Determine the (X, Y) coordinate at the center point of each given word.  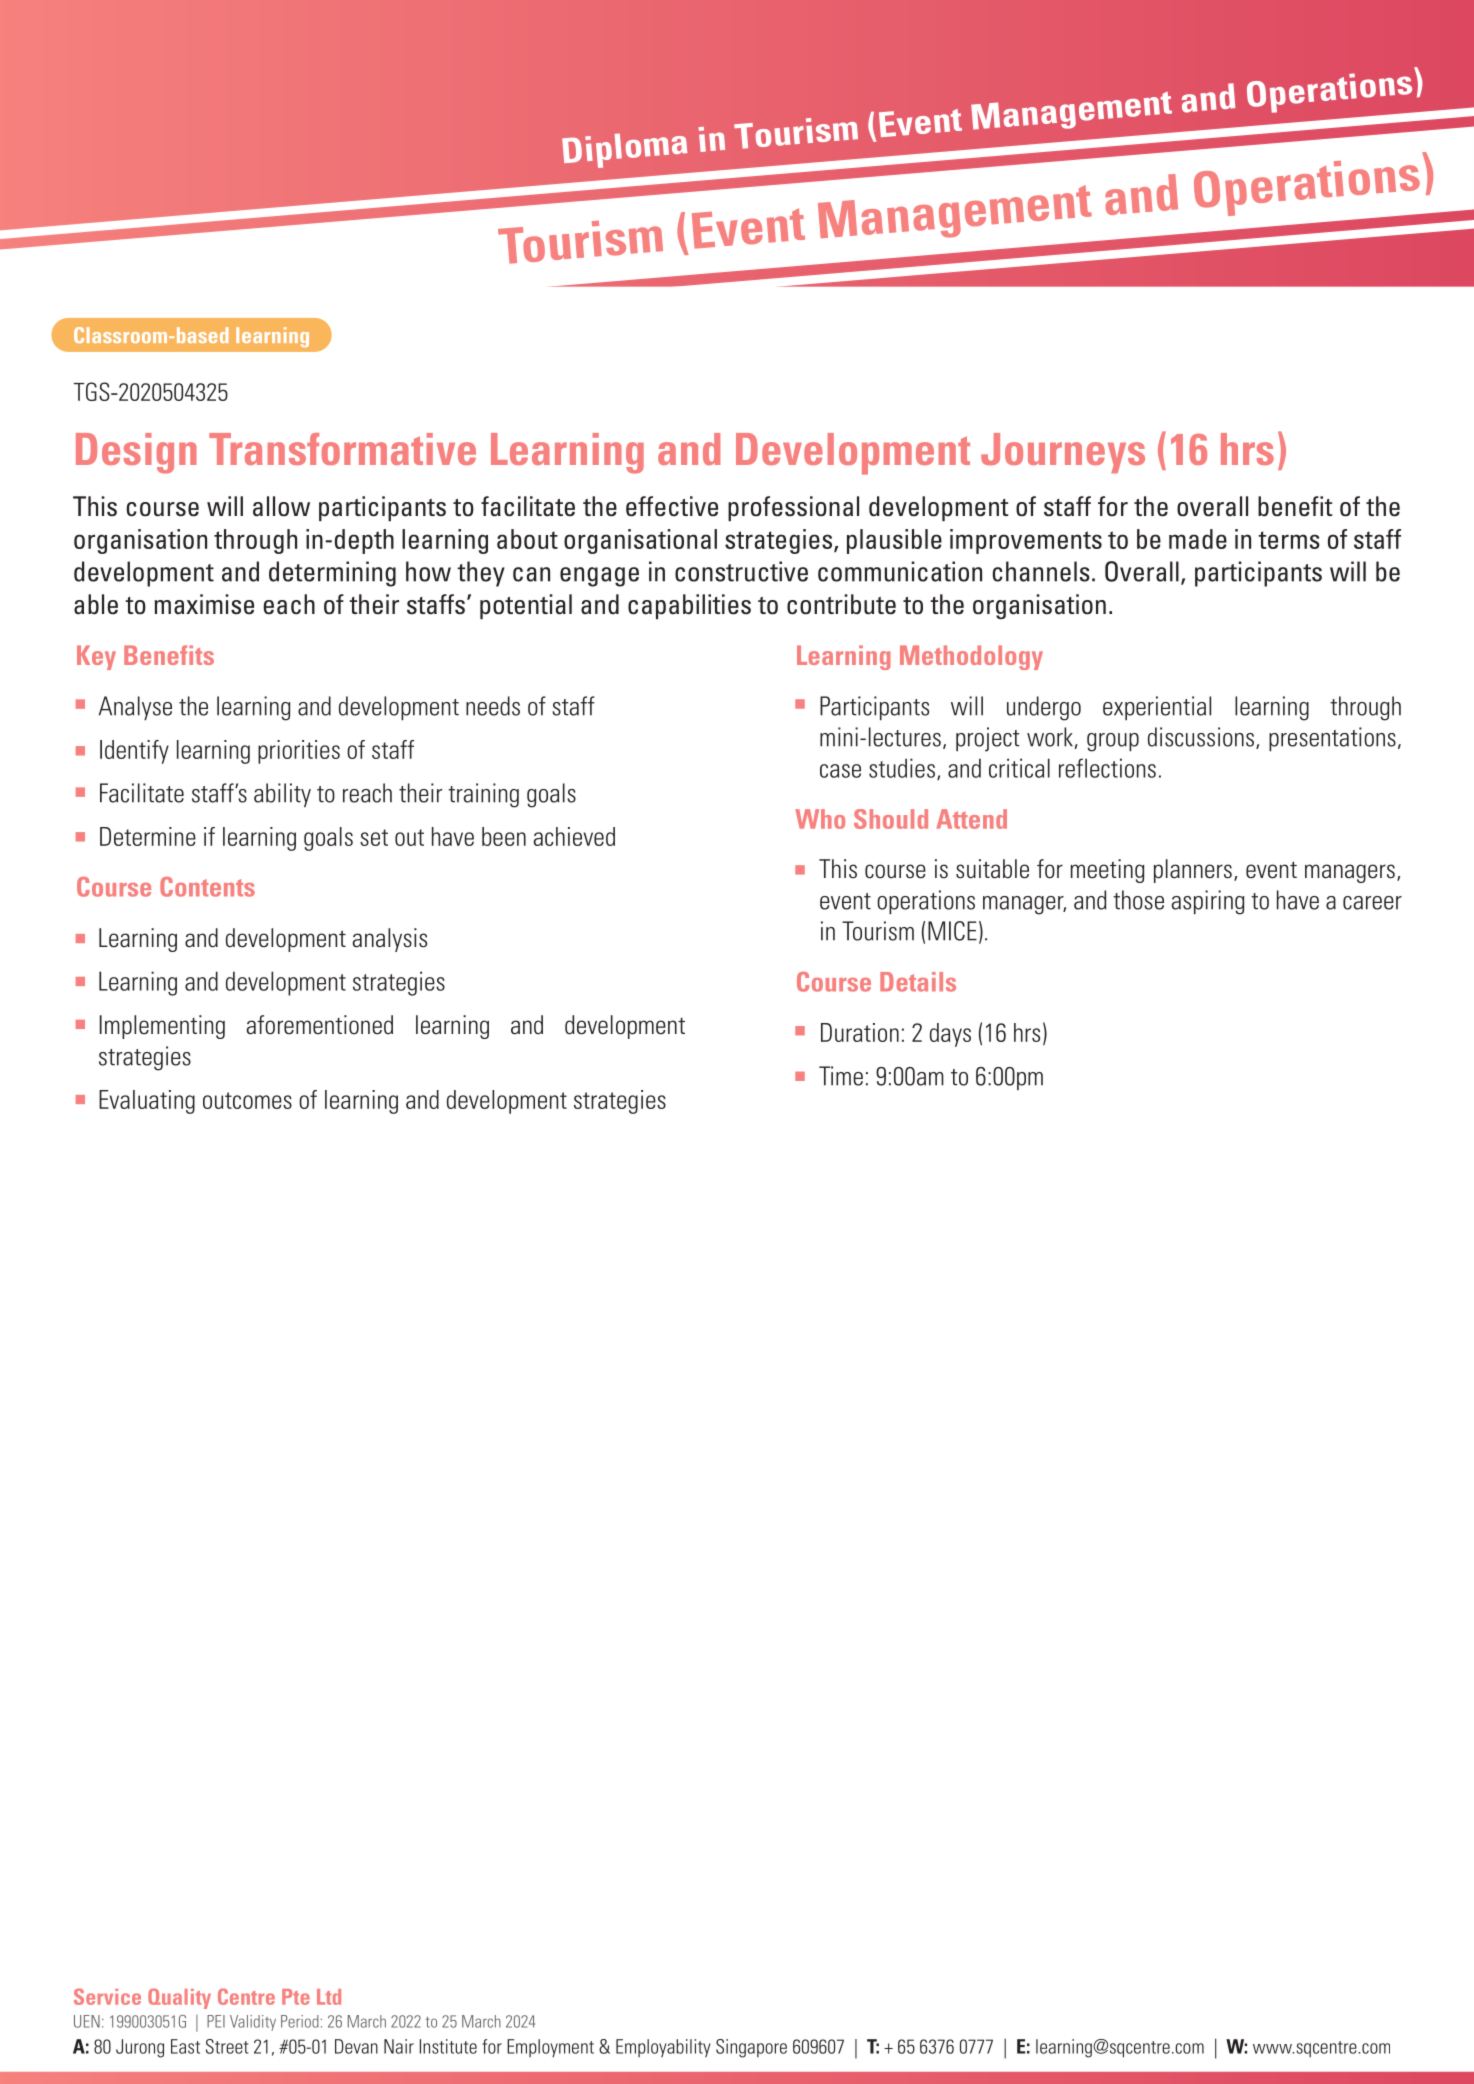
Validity (253, 2023)
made (1198, 539)
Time (841, 1076)
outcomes (247, 1100)
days (950, 1035)
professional (793, 508)
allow (281, 506)
